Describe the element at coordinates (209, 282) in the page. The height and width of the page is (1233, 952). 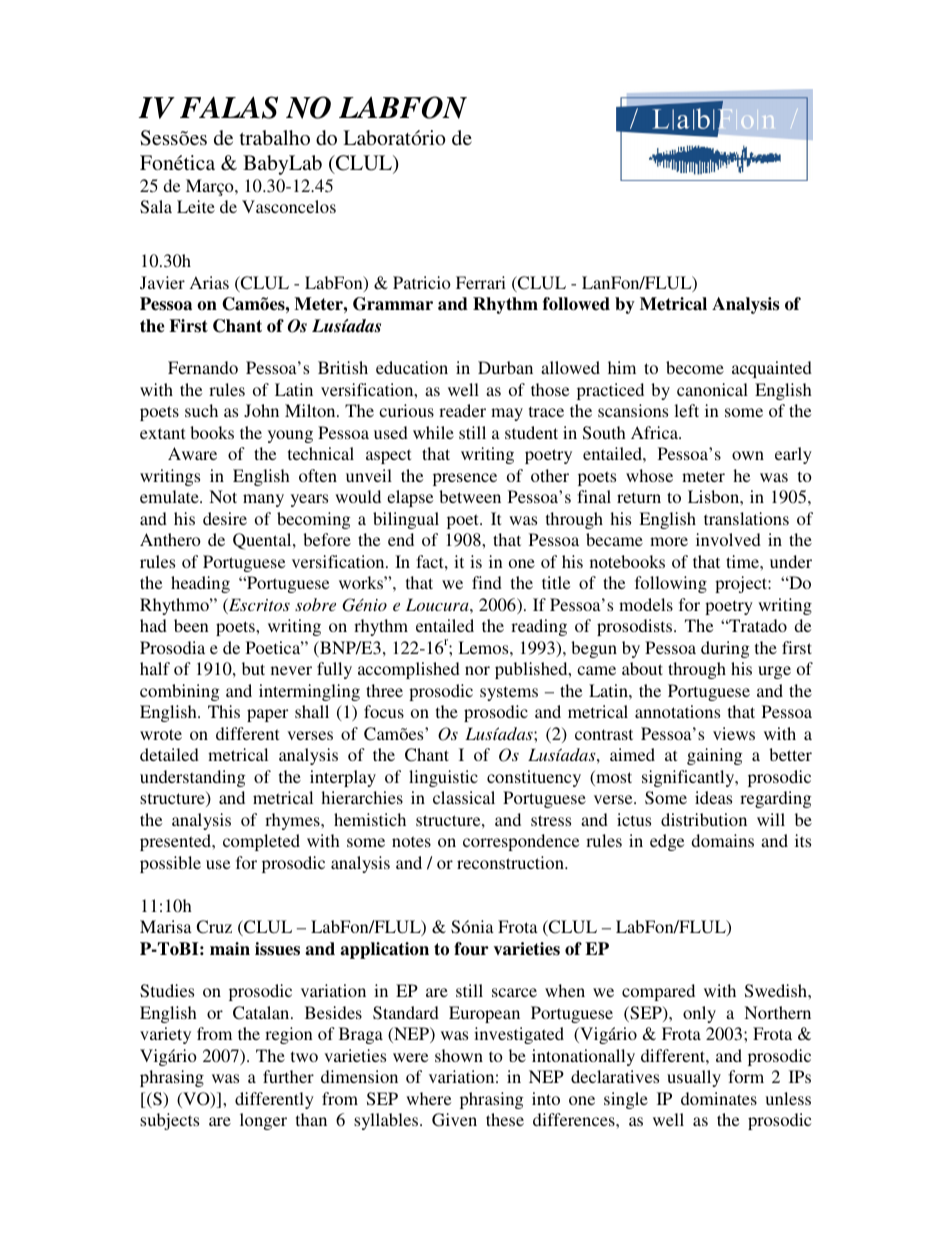
I see `Arias` at that location.
